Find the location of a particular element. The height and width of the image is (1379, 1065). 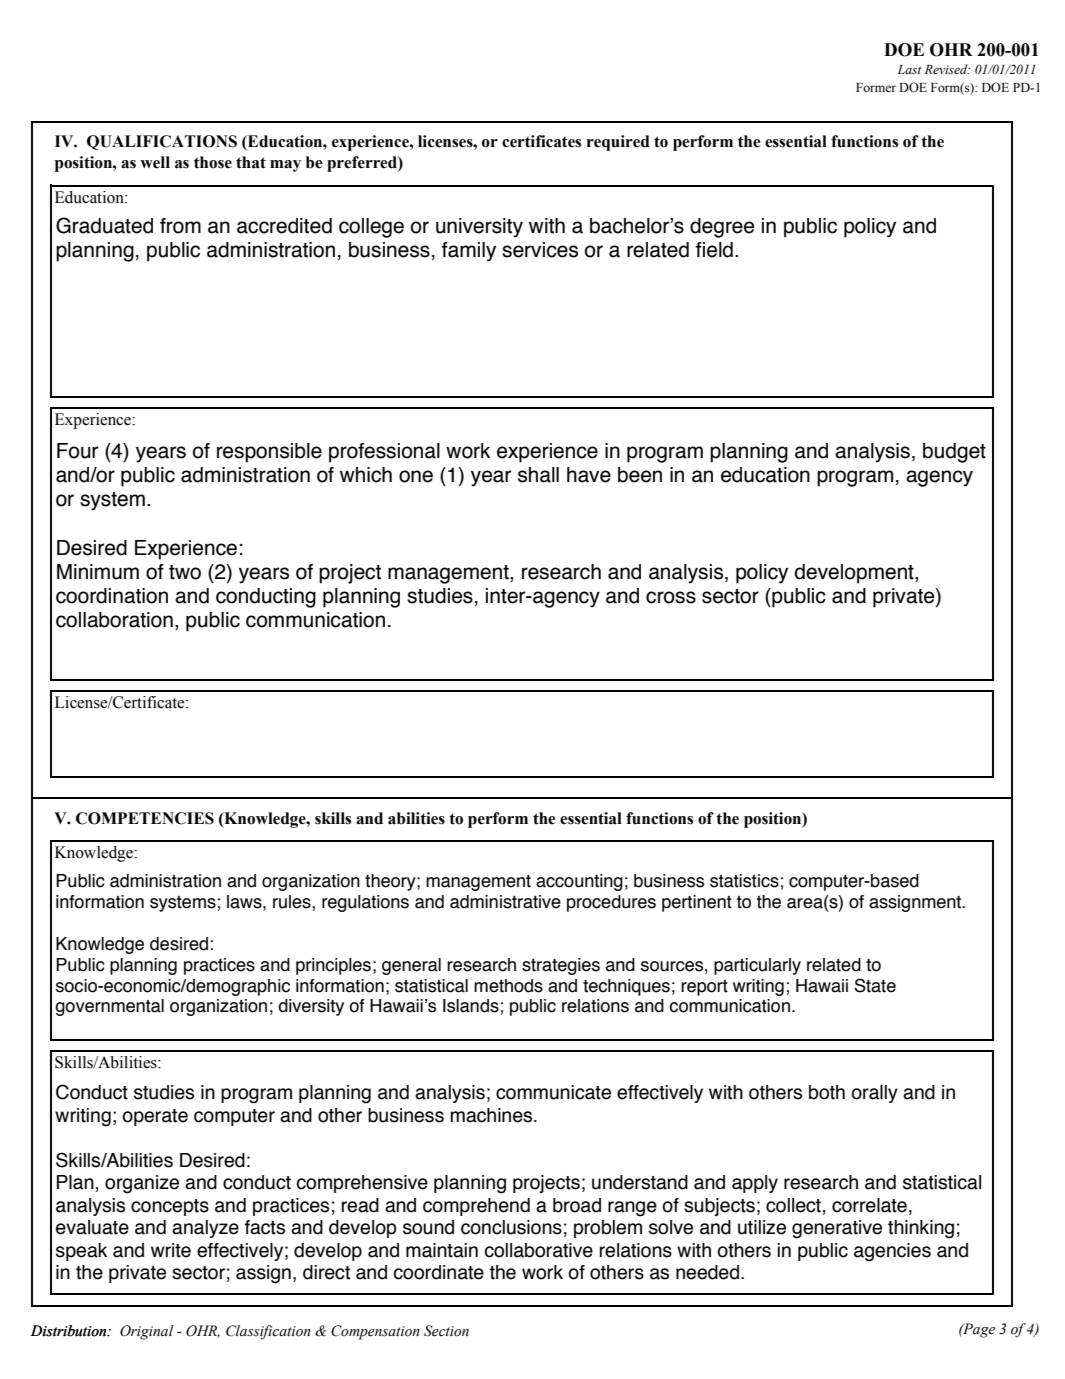

services is located at coordinates (540, 250).
